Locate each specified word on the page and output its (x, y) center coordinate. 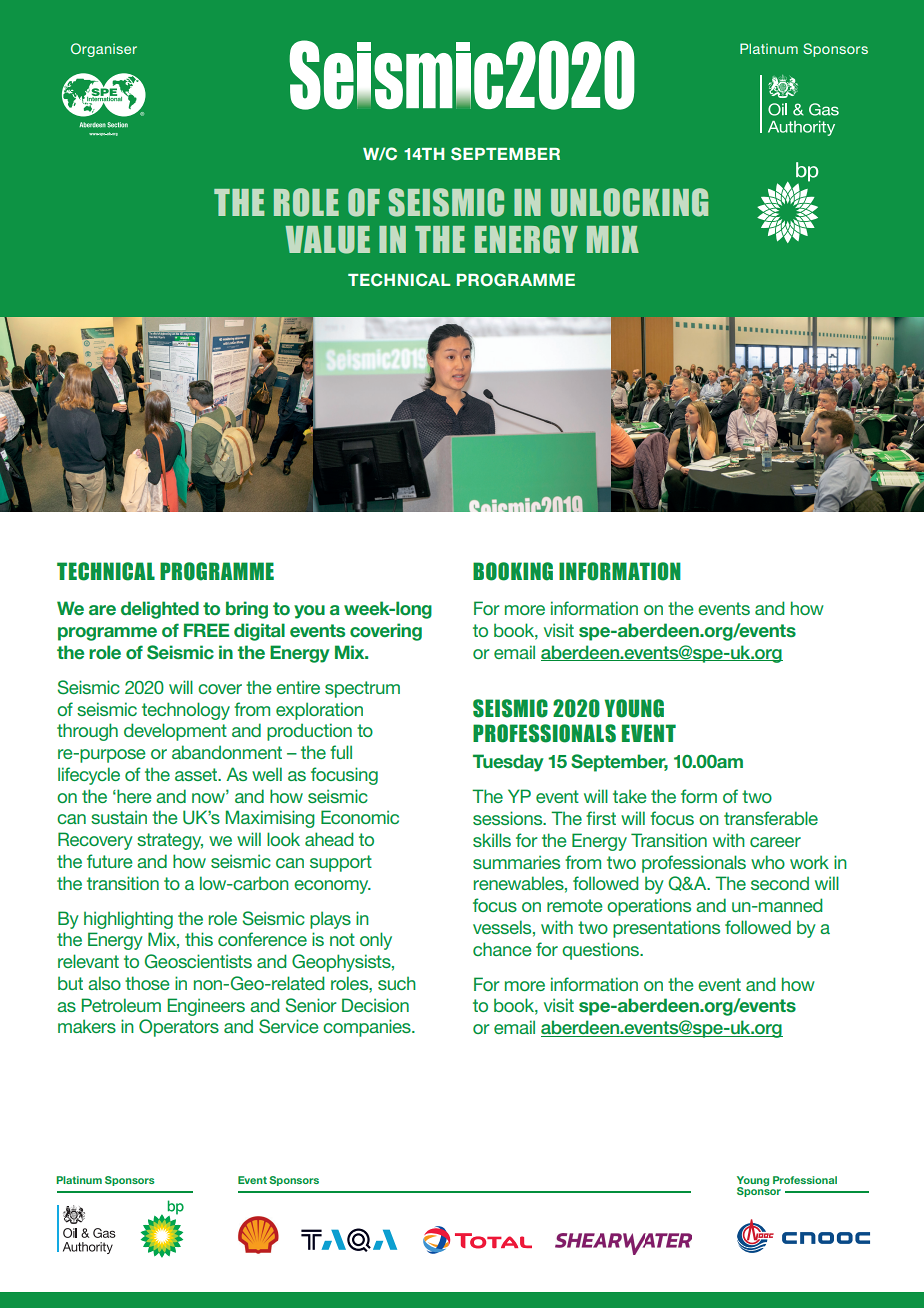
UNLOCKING (629, 202)
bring (247, 610)
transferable (771, 818)
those (147, 983)
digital (259, 632)
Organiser (104, 50)
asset (197, 774)
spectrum (362, 689)
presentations (666, 929)
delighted (160, 610)
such (397, 983)
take (630, 796)
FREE (206, 630)
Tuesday (508, 763)
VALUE (327, 240)
